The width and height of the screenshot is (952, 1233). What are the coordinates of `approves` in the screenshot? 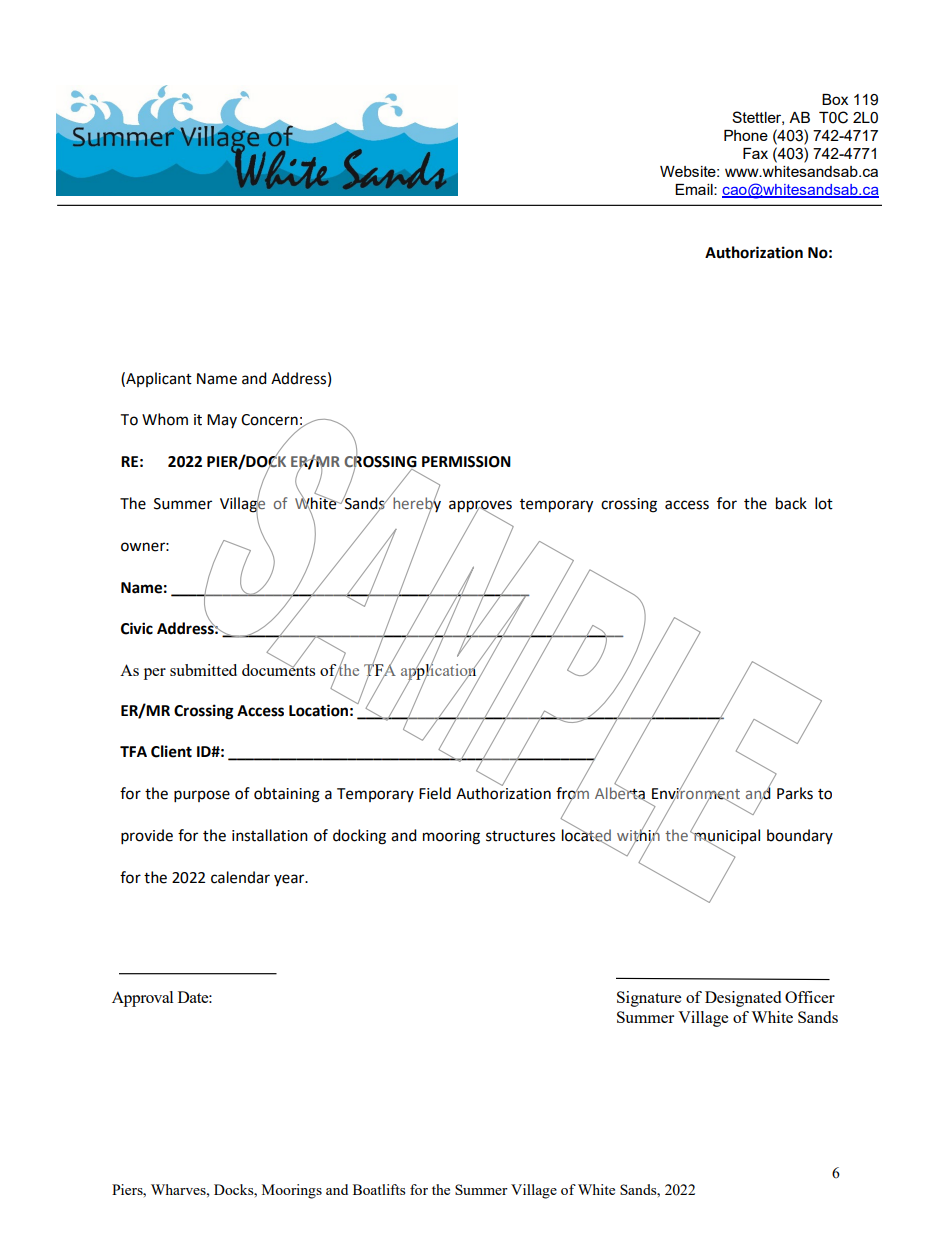 It's located at (480, 507).
